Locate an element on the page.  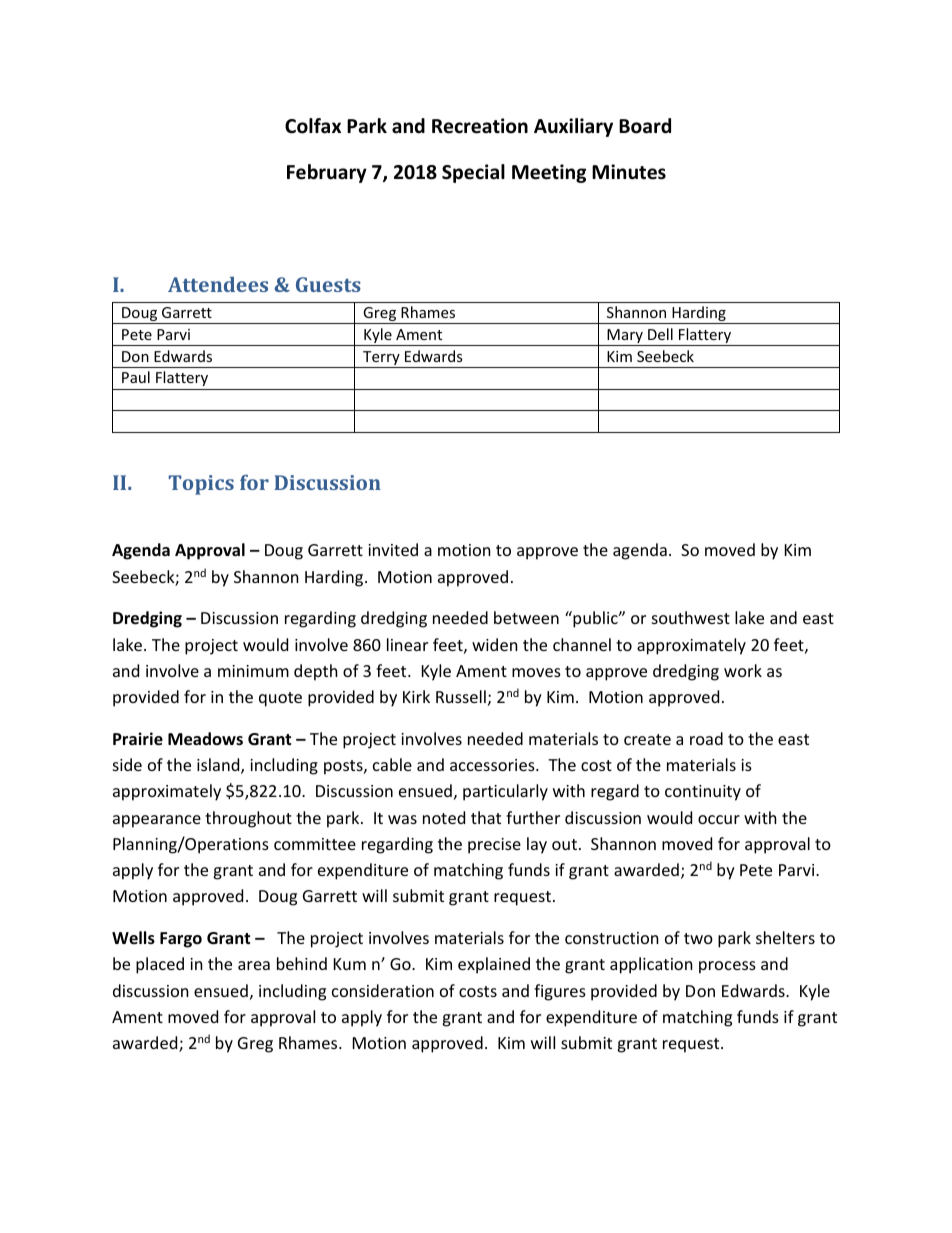
invited is located at coordinates (393, 549).
